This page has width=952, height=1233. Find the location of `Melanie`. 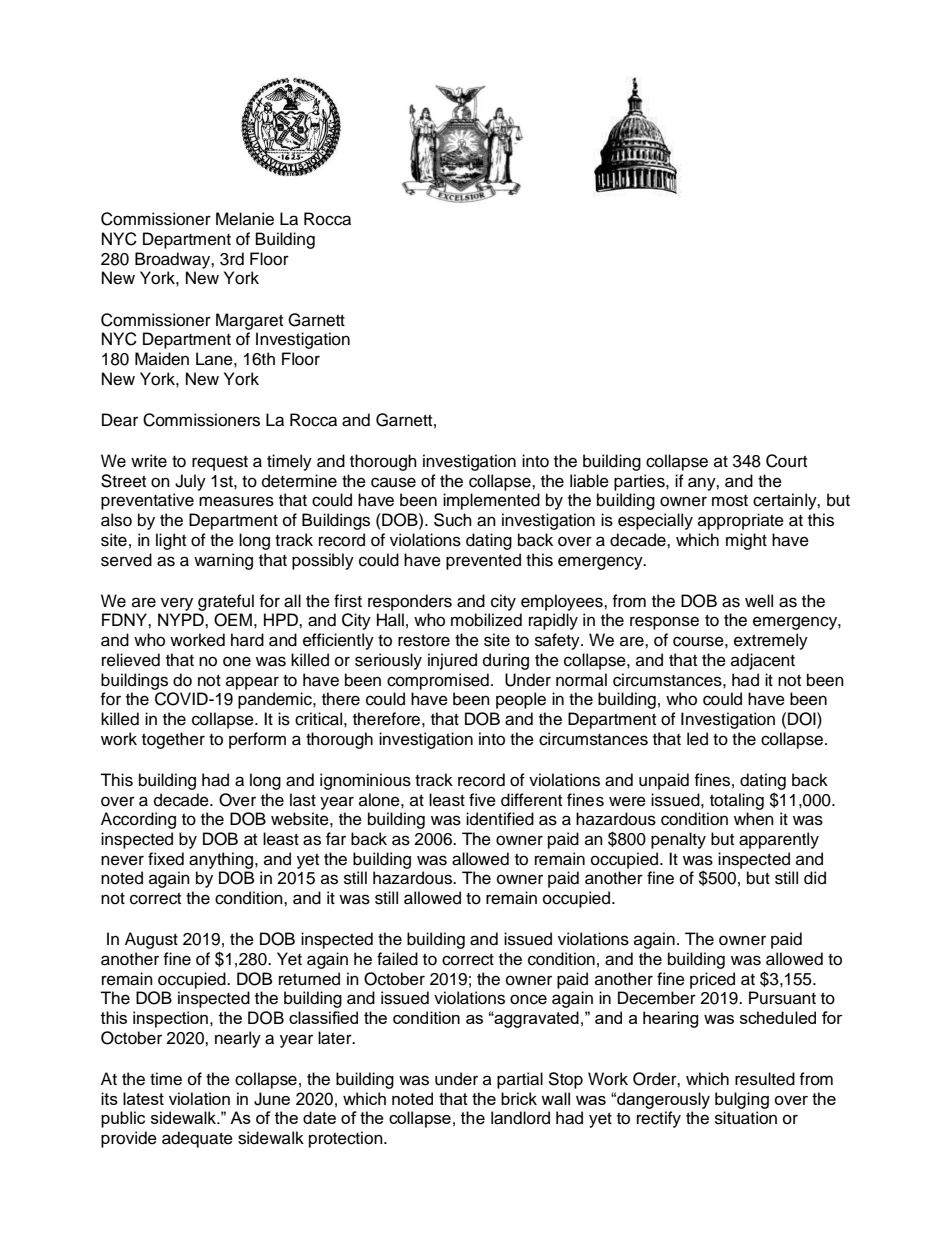

Melanie is located at coordinates (245, 219).
